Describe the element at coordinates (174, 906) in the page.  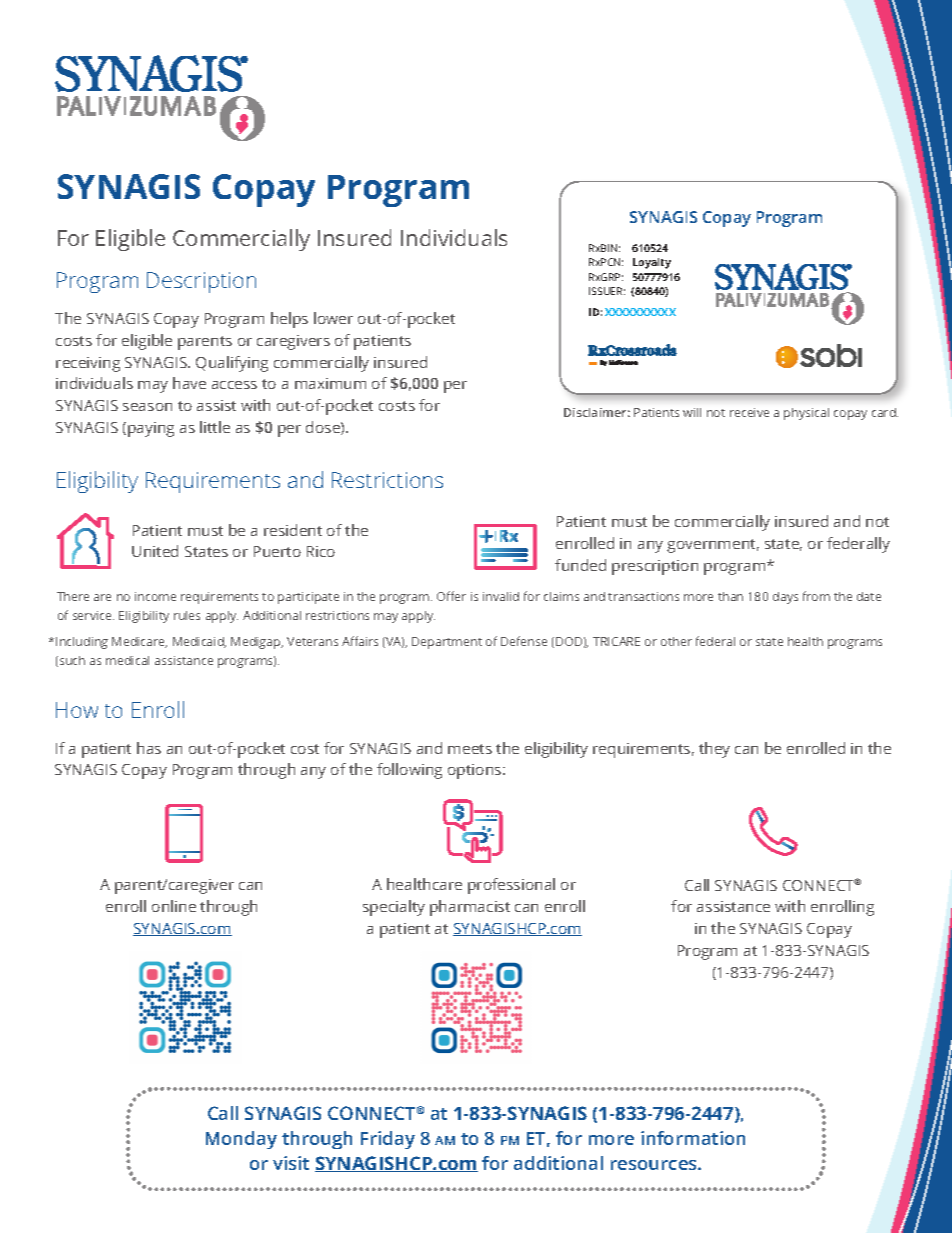
I see `online` at that location.
